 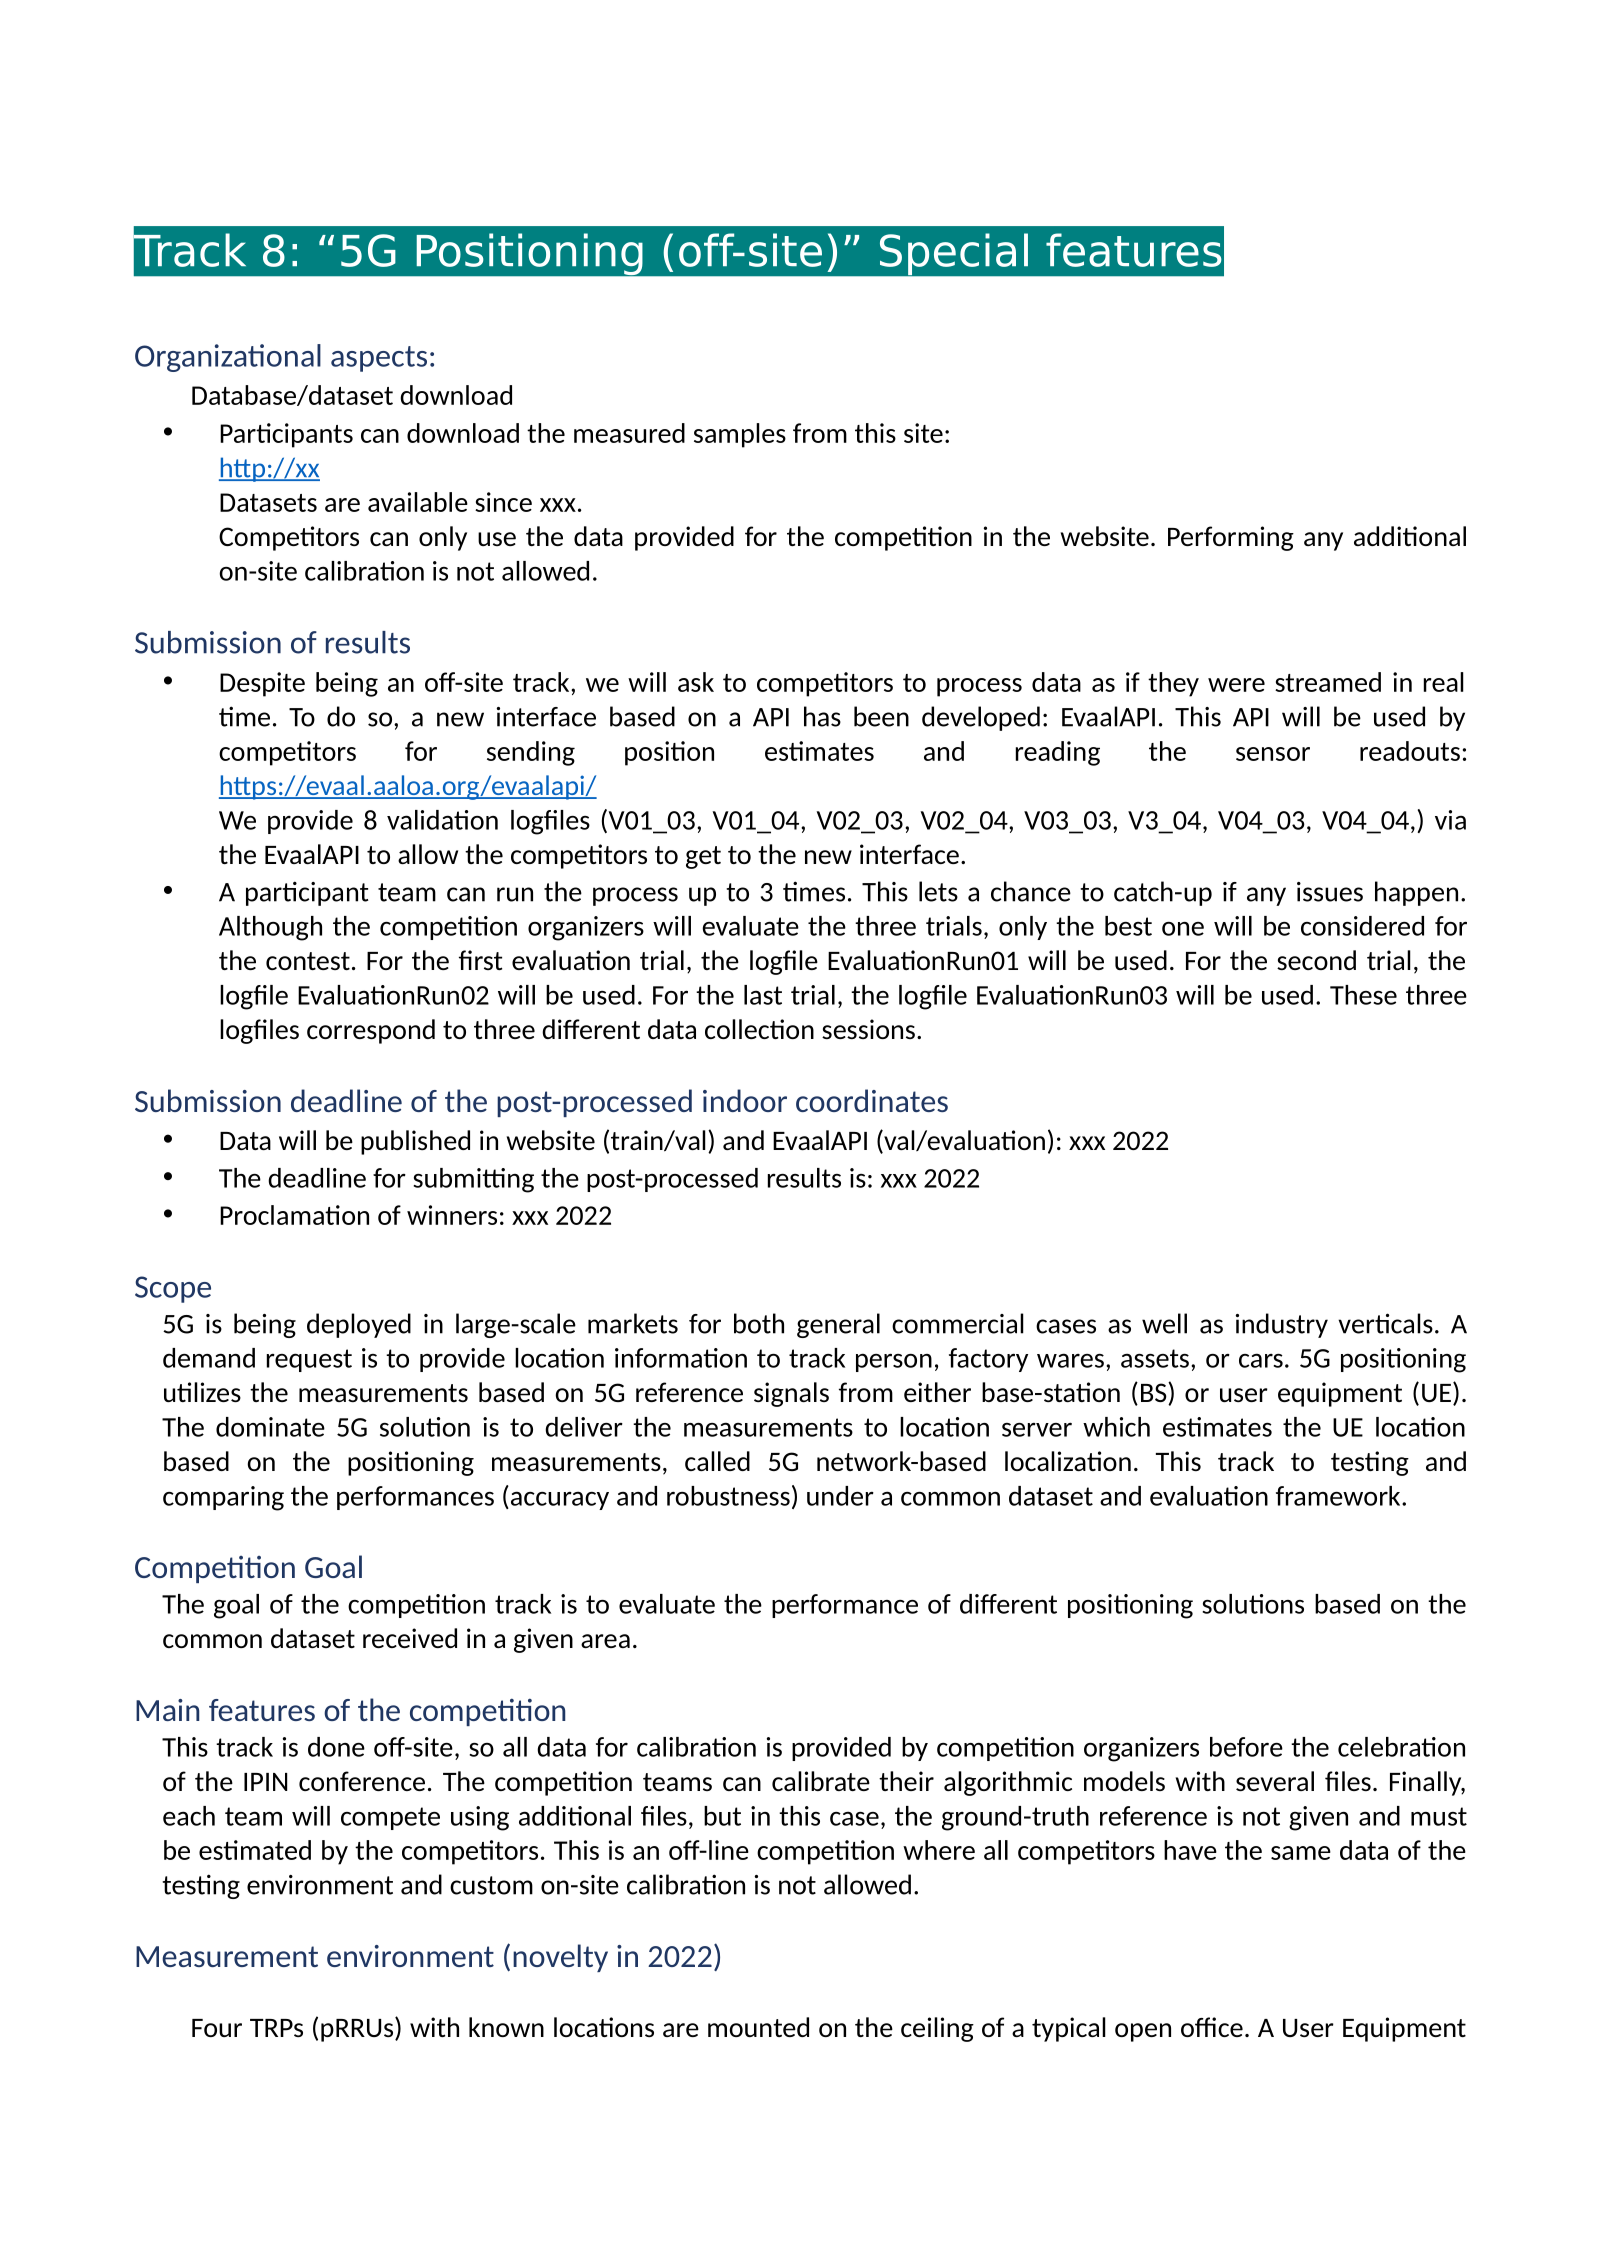 What do you see at coordinates (740, 435) in the document?
I see `samples` at bounding box center [740, 435].
